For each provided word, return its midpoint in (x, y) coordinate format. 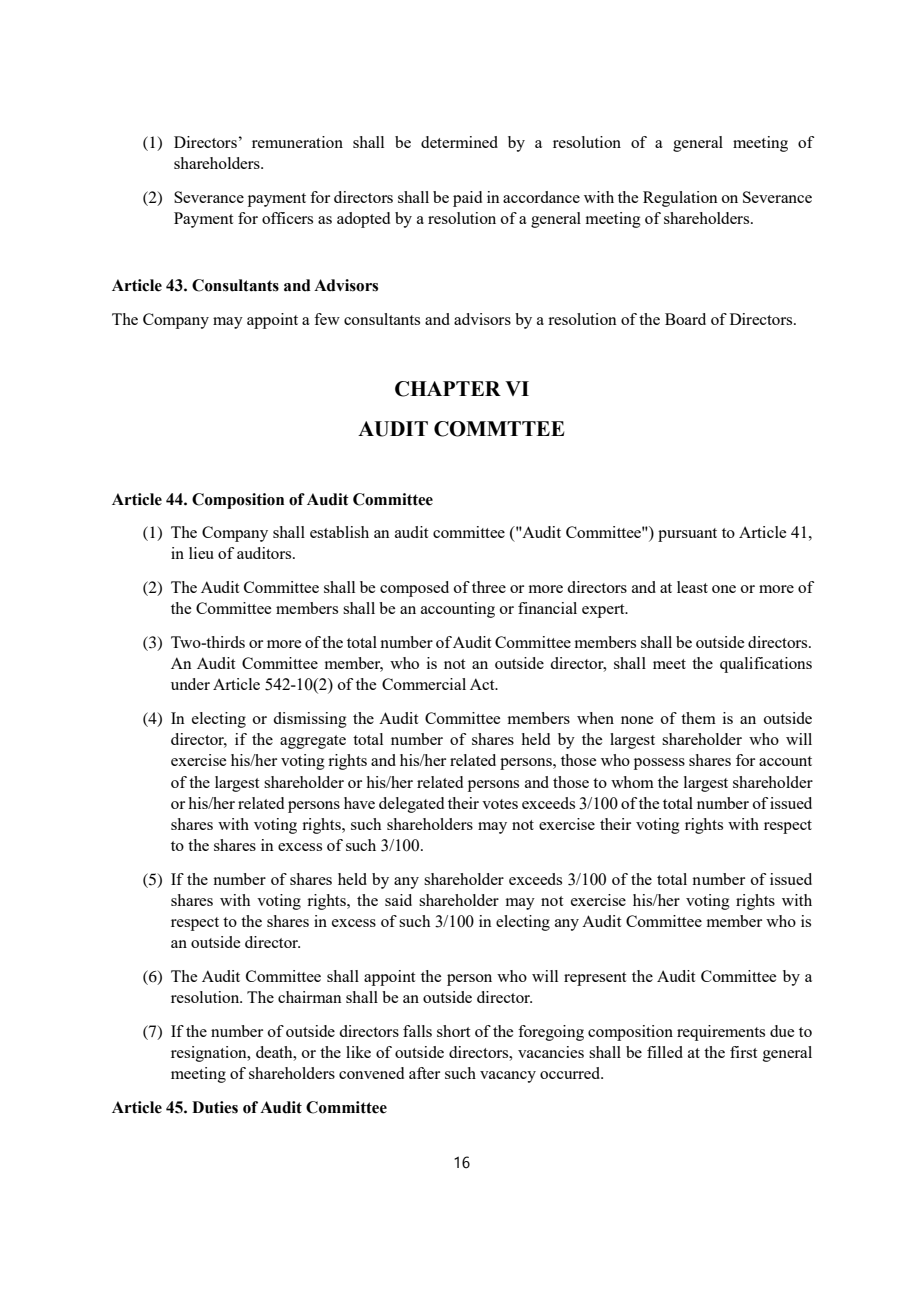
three (489, 587)
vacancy (508, 1077)
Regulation (680, 199)
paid (467, 199)
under (190, 684)
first (743, 1052)
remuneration (297, 142)
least (692, 587)
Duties (215, 1107)
